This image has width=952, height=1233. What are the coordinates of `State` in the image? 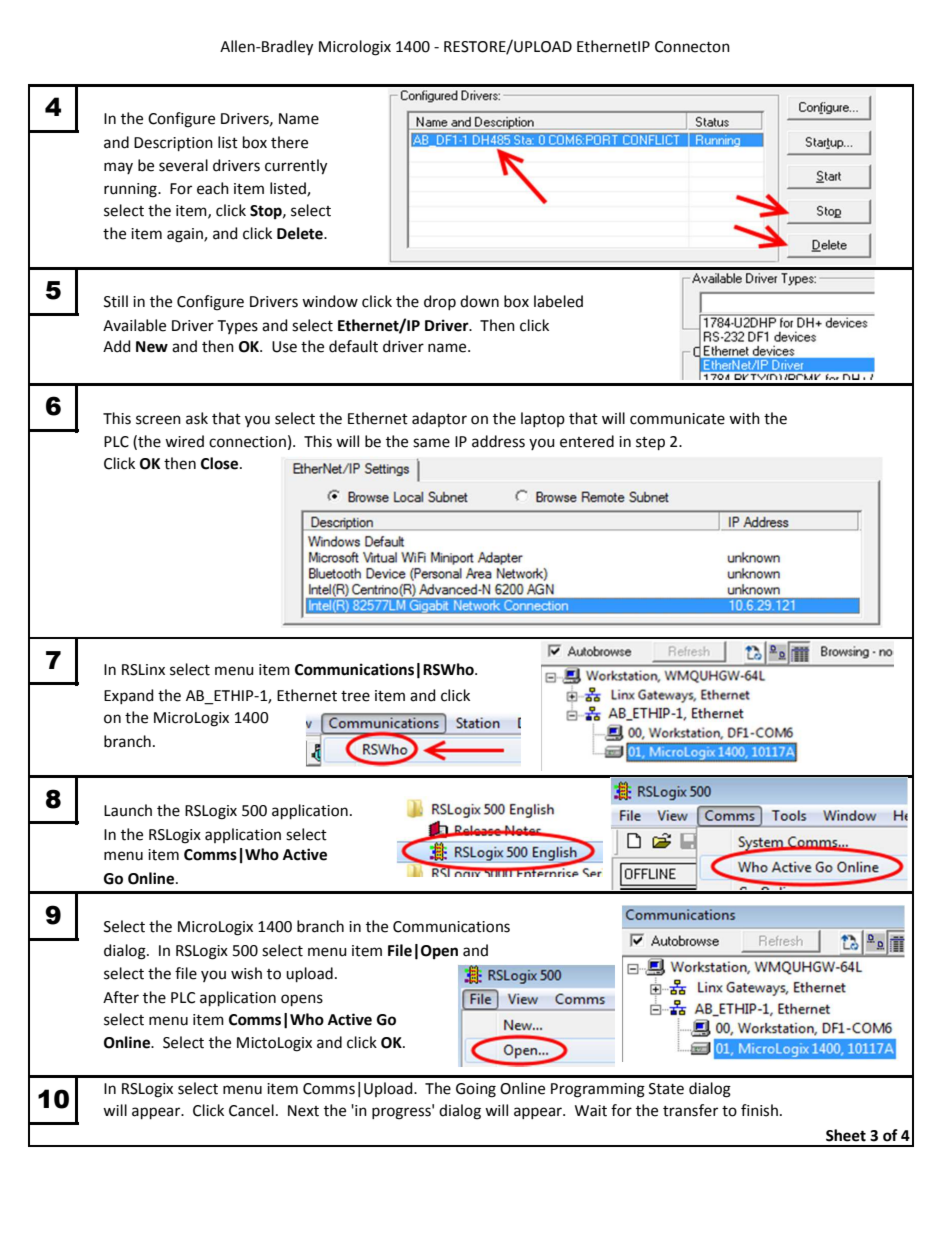 It's located at (666, 1089).
